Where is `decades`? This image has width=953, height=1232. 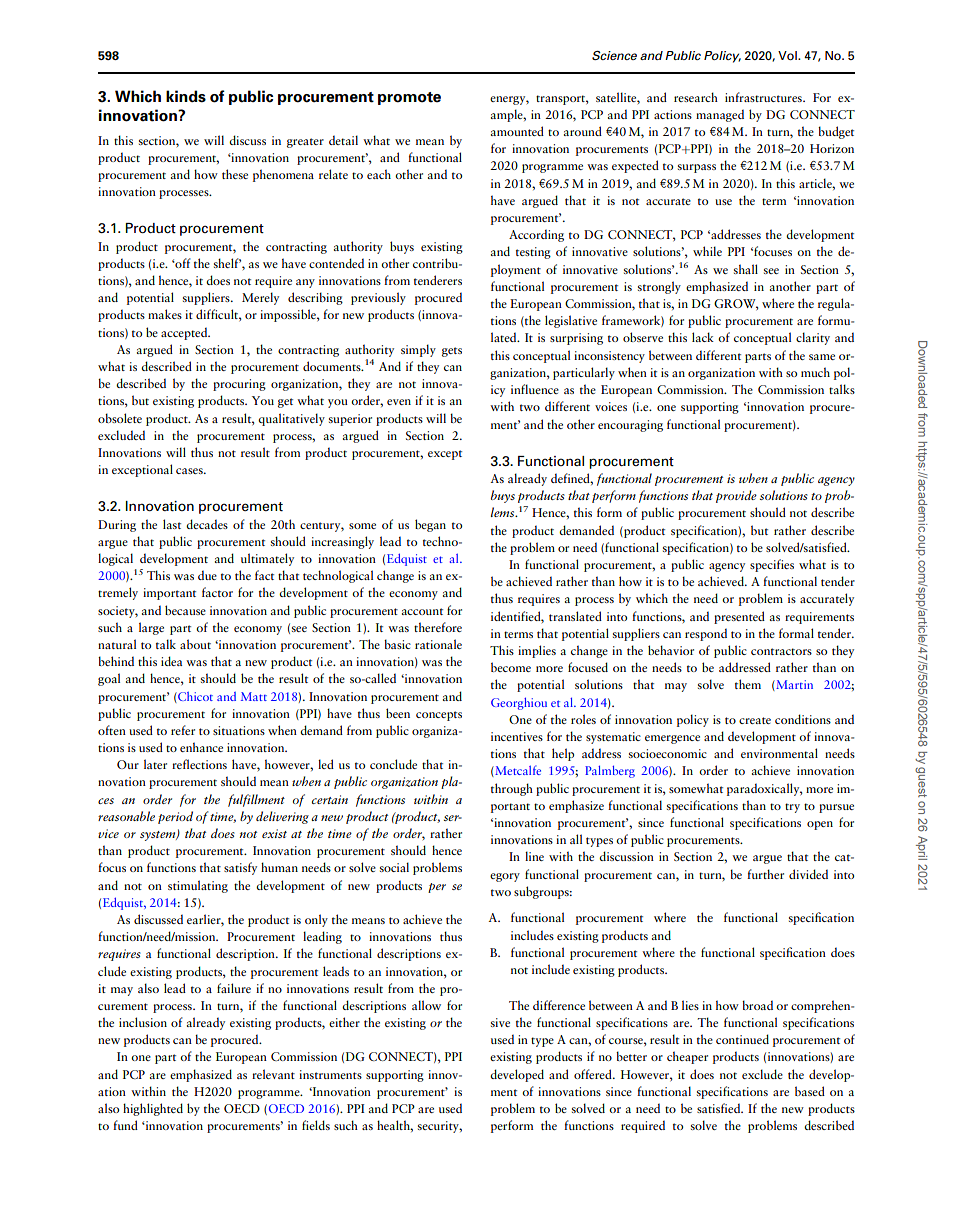 decades is located at coordinates (207, 524).
